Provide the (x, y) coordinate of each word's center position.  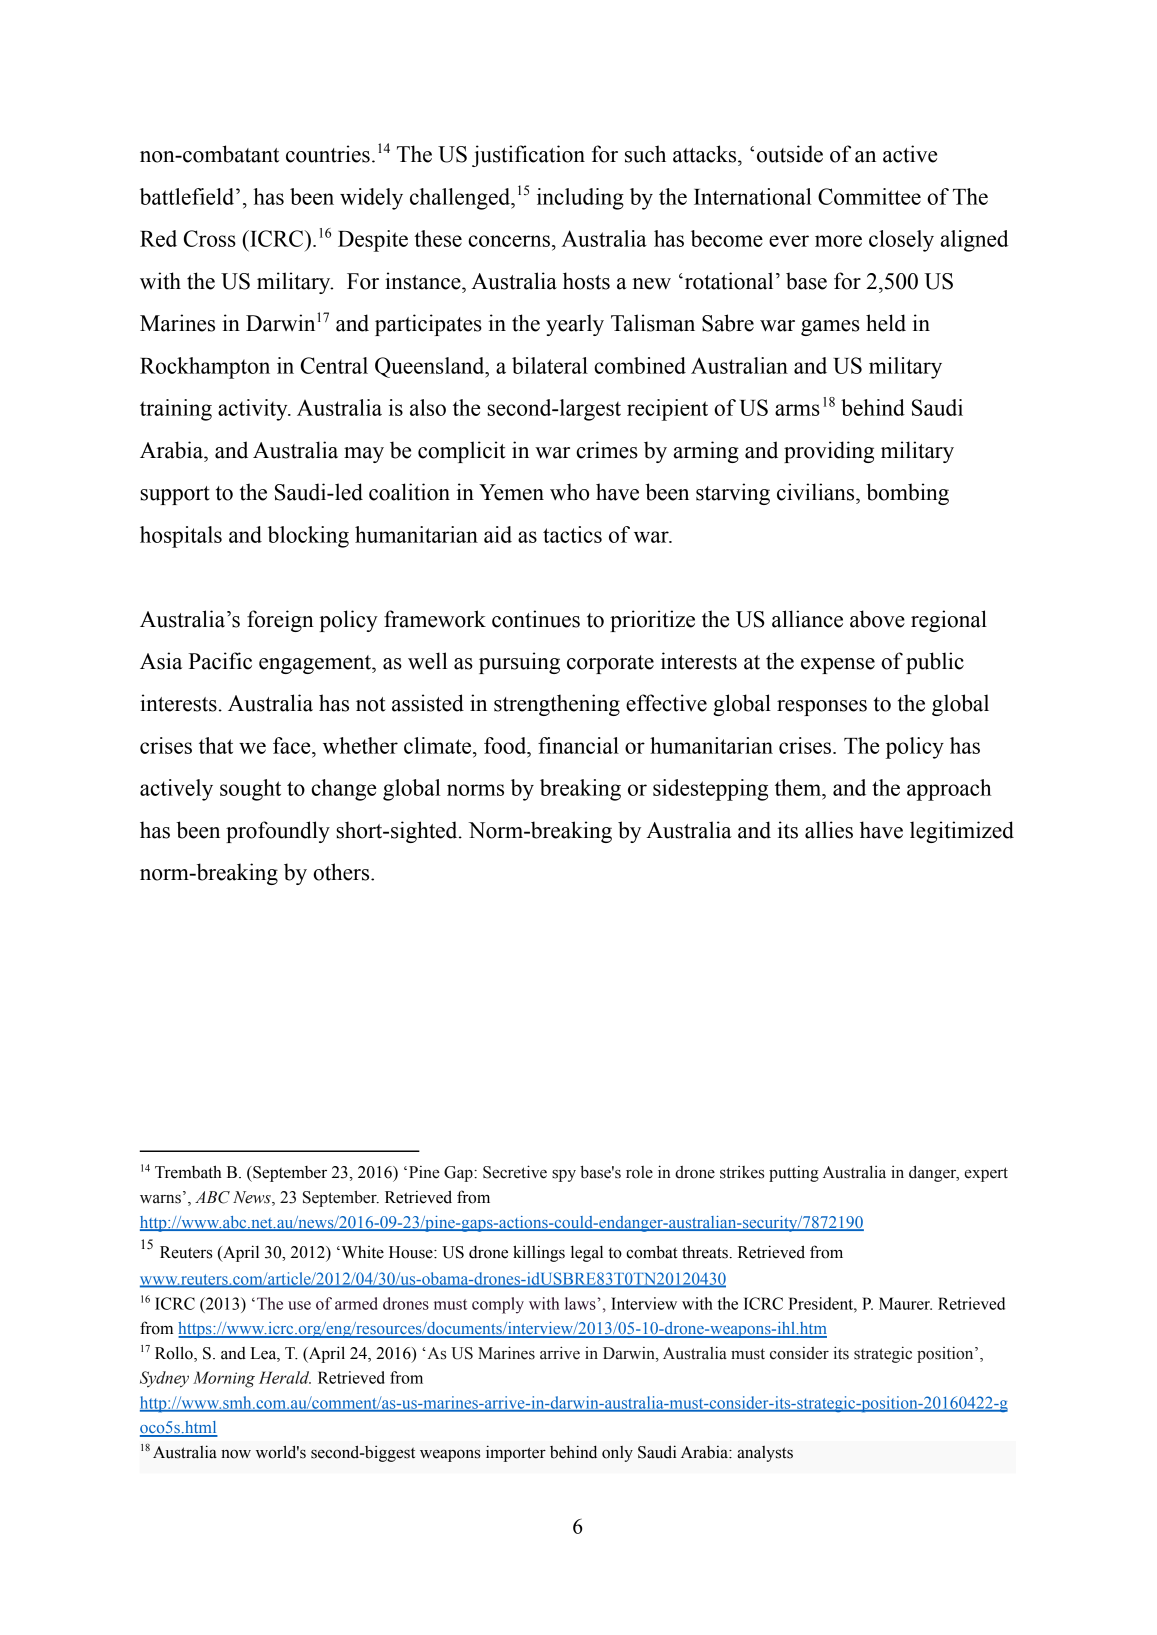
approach (949, 790)
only (617, 1454)
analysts (765, 1454)
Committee (869, 196)
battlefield (188, 196)
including (580, 199)
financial (578, 745)
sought (250, 790)
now (236, 1454)
